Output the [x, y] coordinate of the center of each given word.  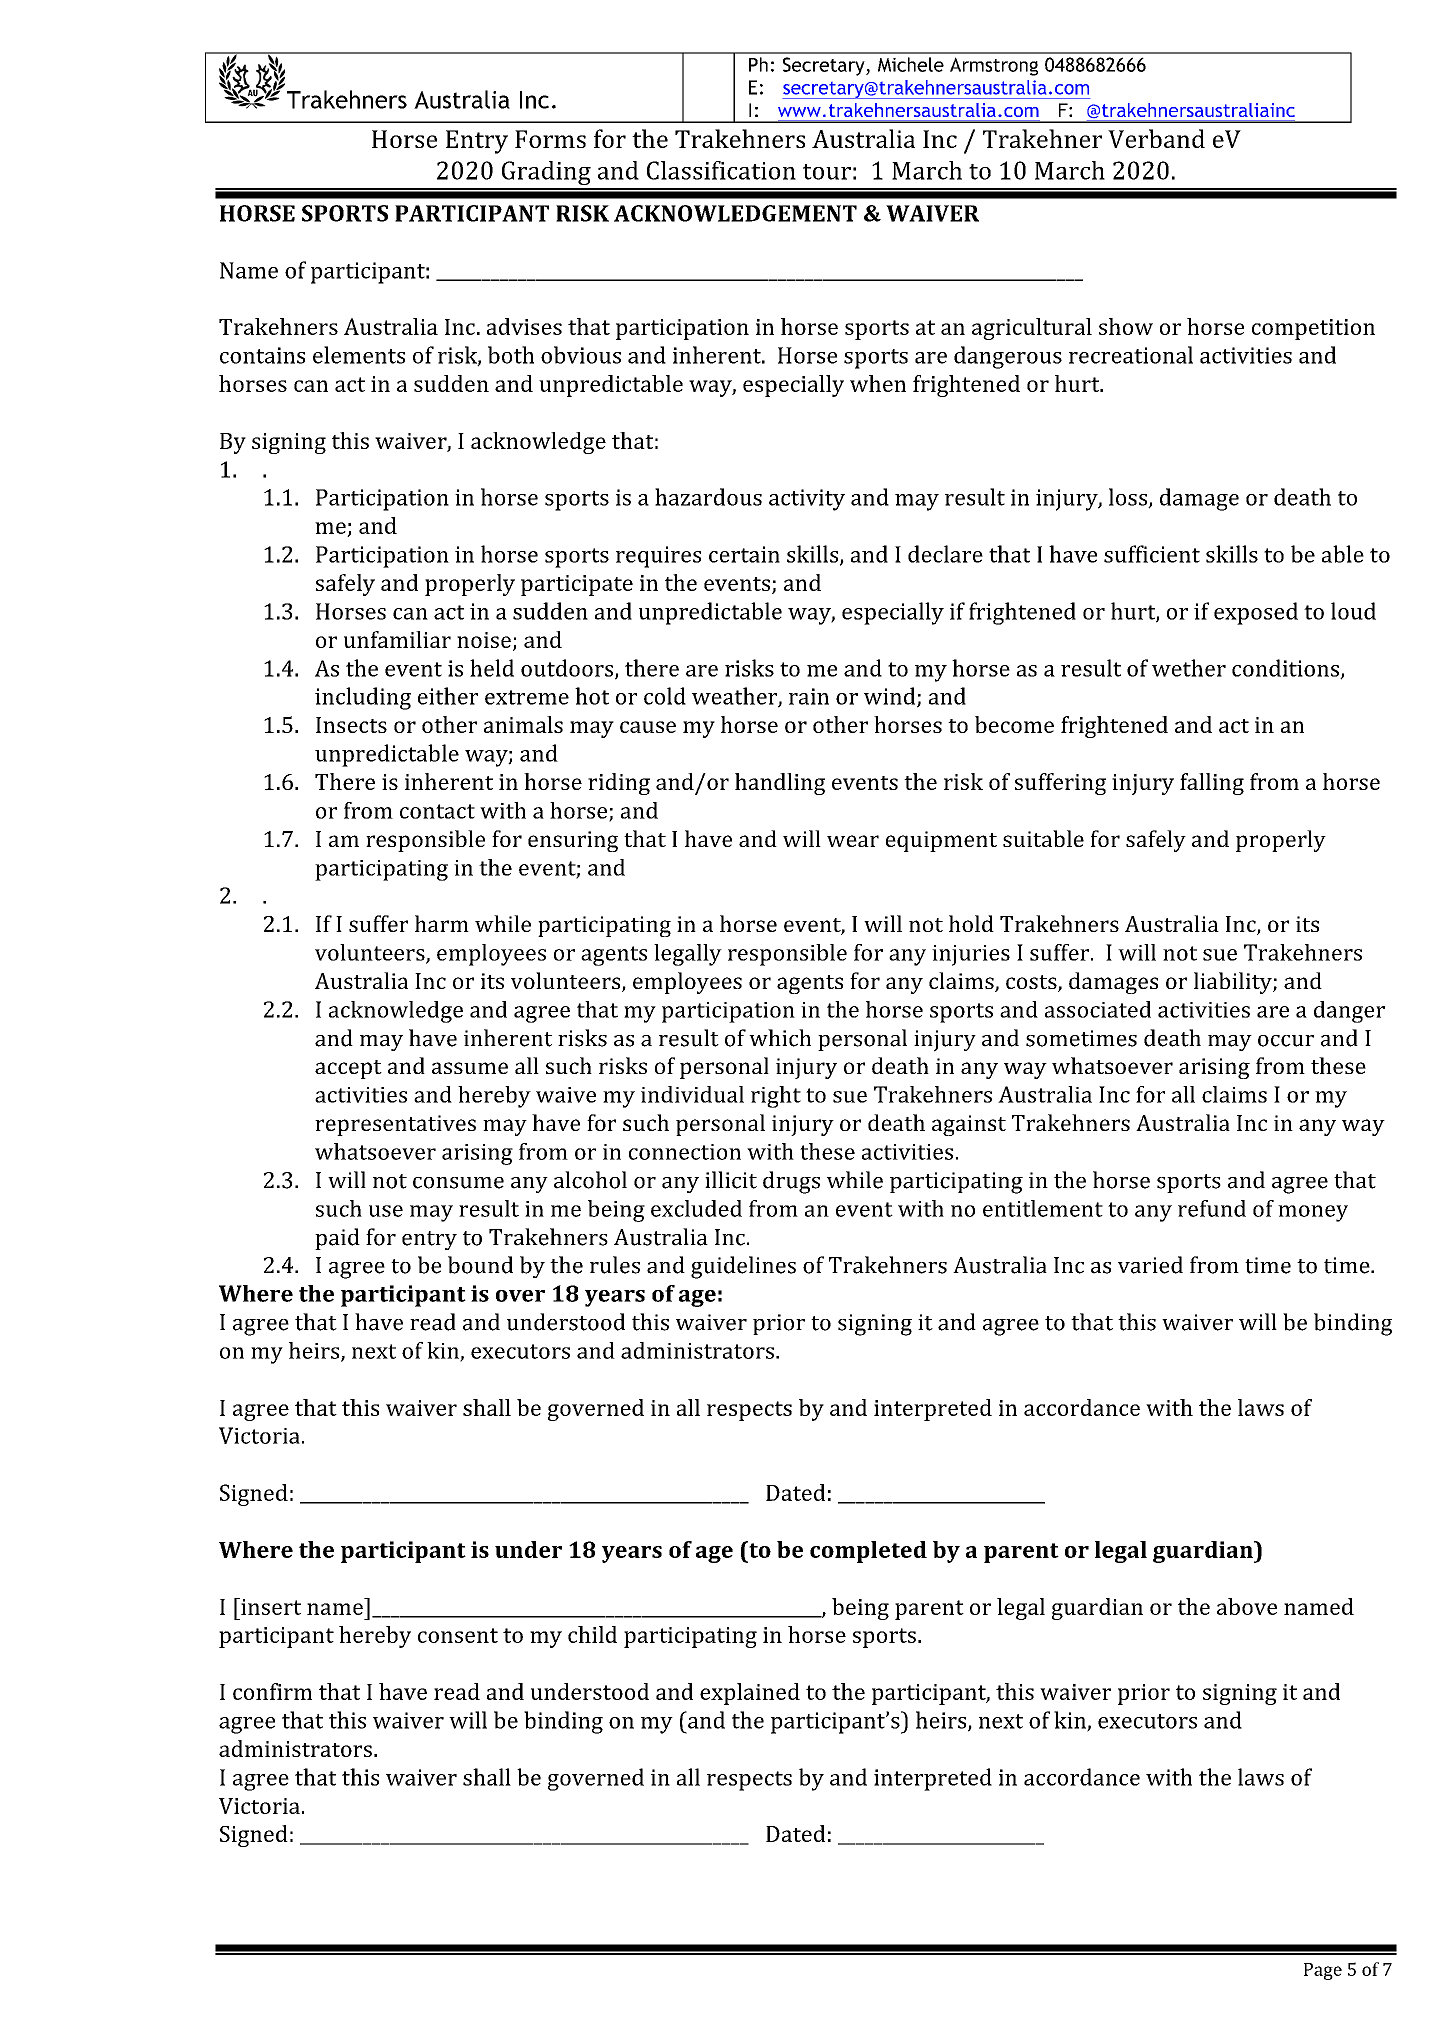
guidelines [743, 1267]
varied [1150, 1265]
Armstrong [994, 66]
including [363, 698]
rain [809, 696]
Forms [550, 139]
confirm [272, 1691]
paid [337, 1239]
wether [1189, 668]
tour [827, 172]
